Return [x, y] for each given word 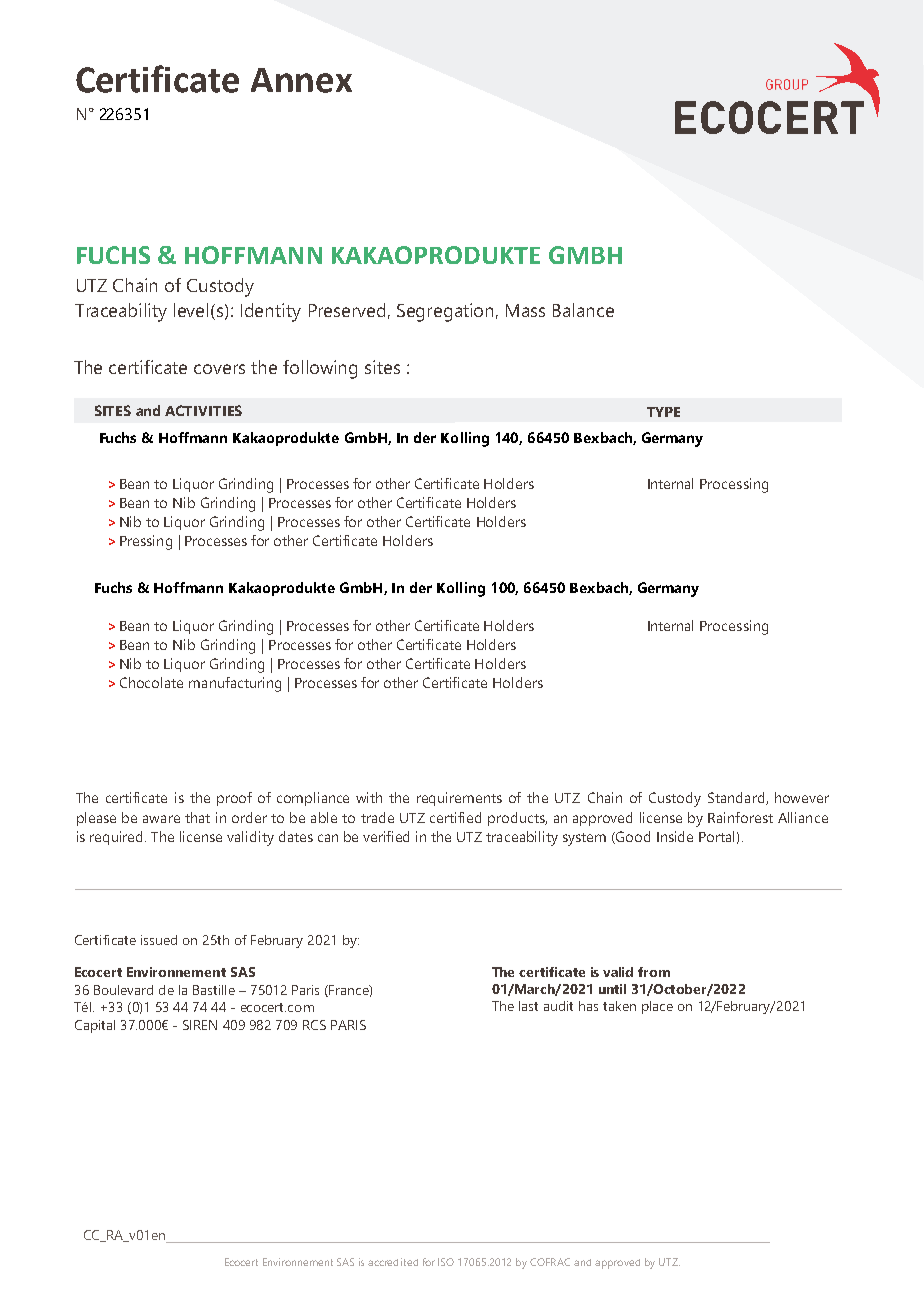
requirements [459, 799]
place [657, 1007]
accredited [393, 1262]
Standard [737, 798]
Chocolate [151, 682]
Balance [583, 310]
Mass [525, 310]
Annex [301, 80]
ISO [446, 1262]
